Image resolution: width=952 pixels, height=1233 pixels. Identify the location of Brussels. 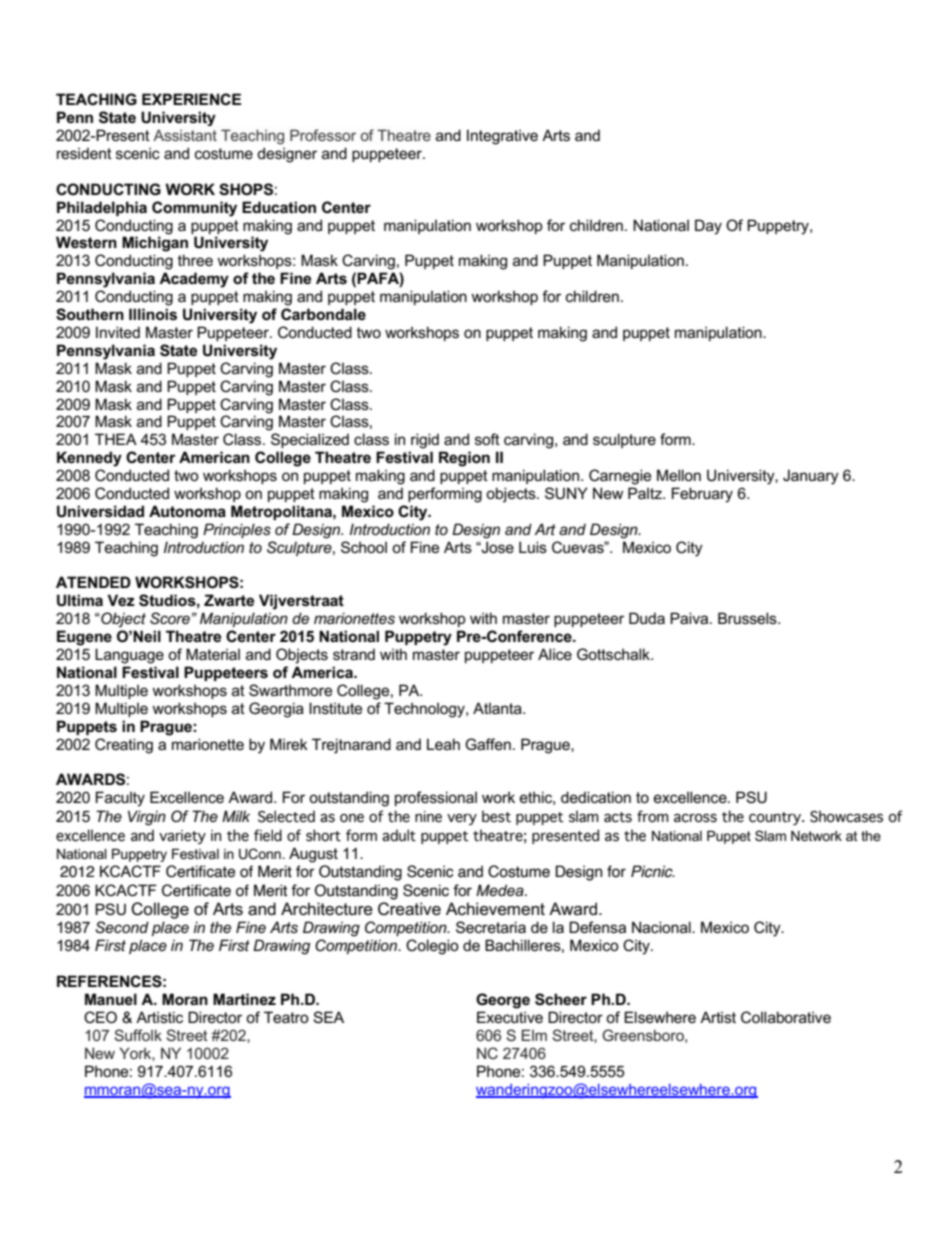
(748, 618).
